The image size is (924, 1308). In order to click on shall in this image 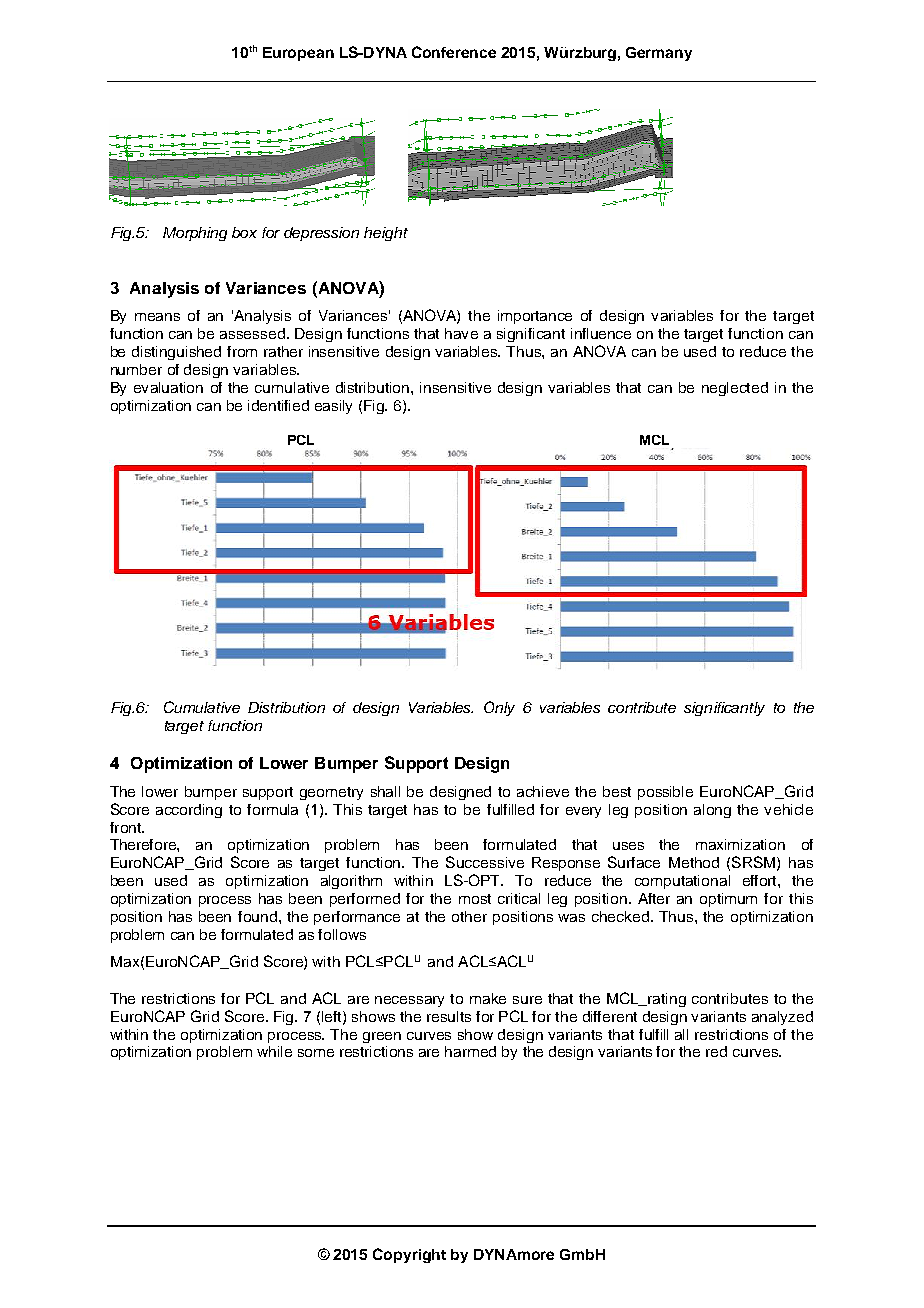, I will do `click(385, 791)`.
